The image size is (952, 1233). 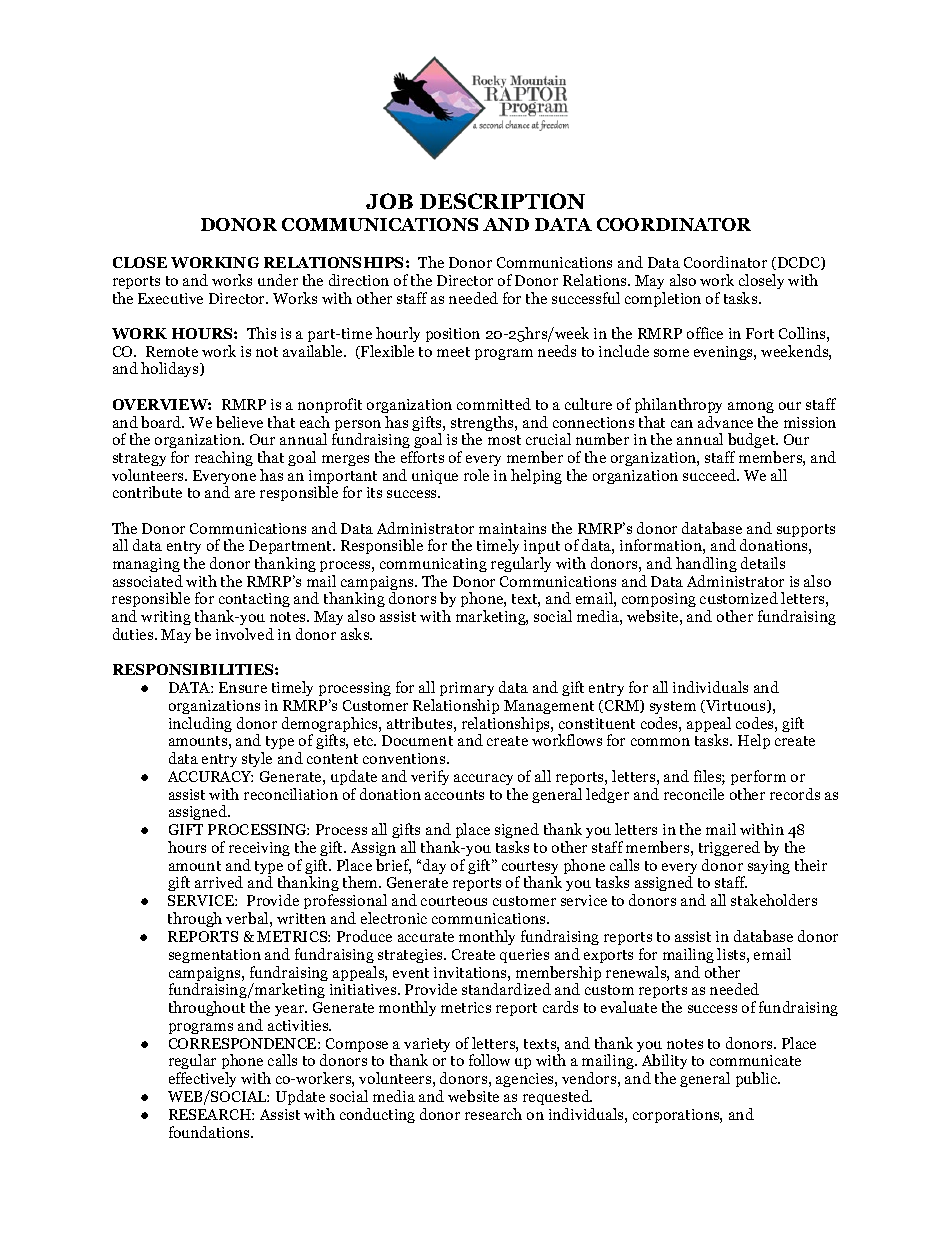 I want to click on Virtuous, so click(x=736, y=706).
